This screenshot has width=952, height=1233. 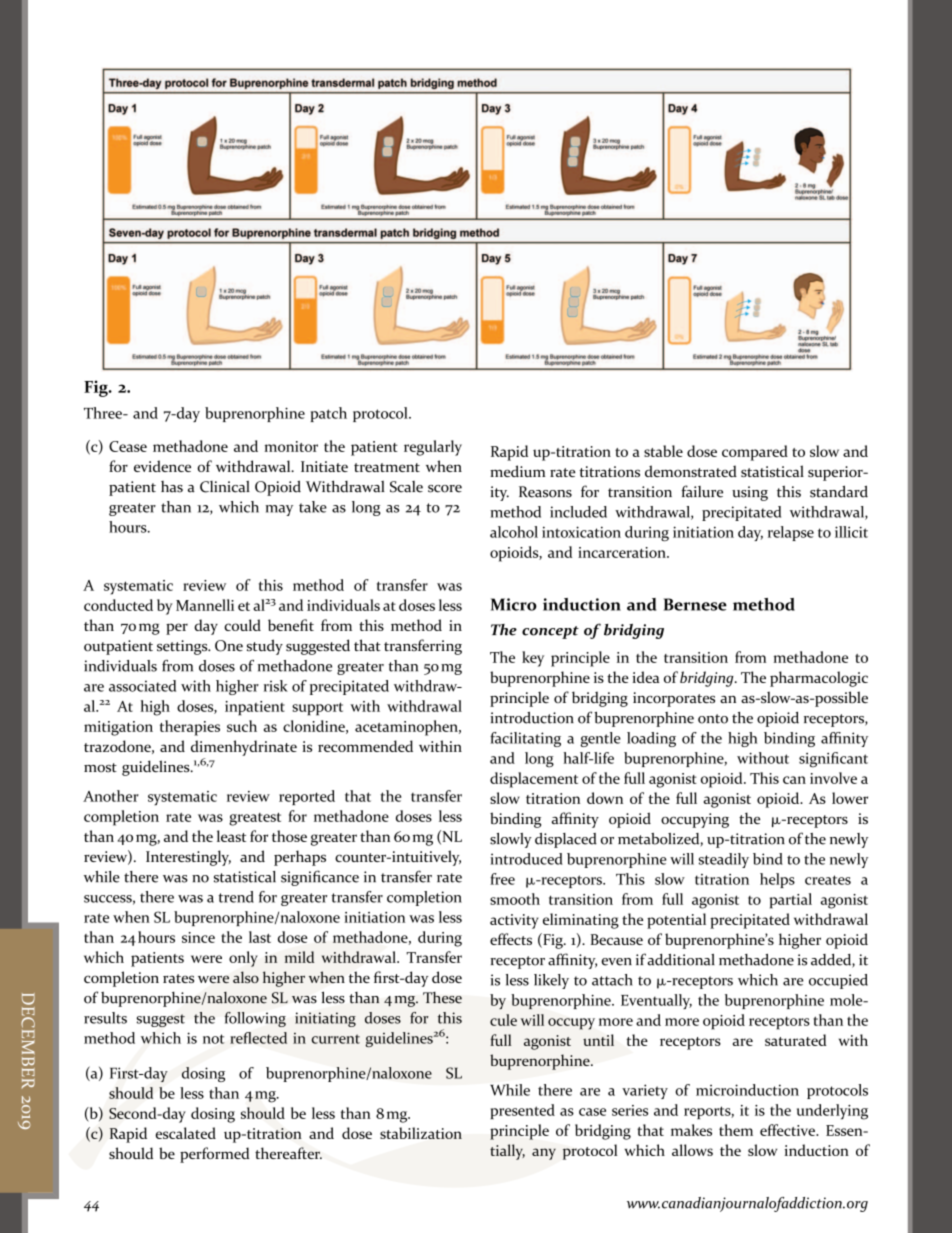 What do you see at coordinates (550, 632) in the screenshot?
I see `concept` at bounding box center [550, 632].
